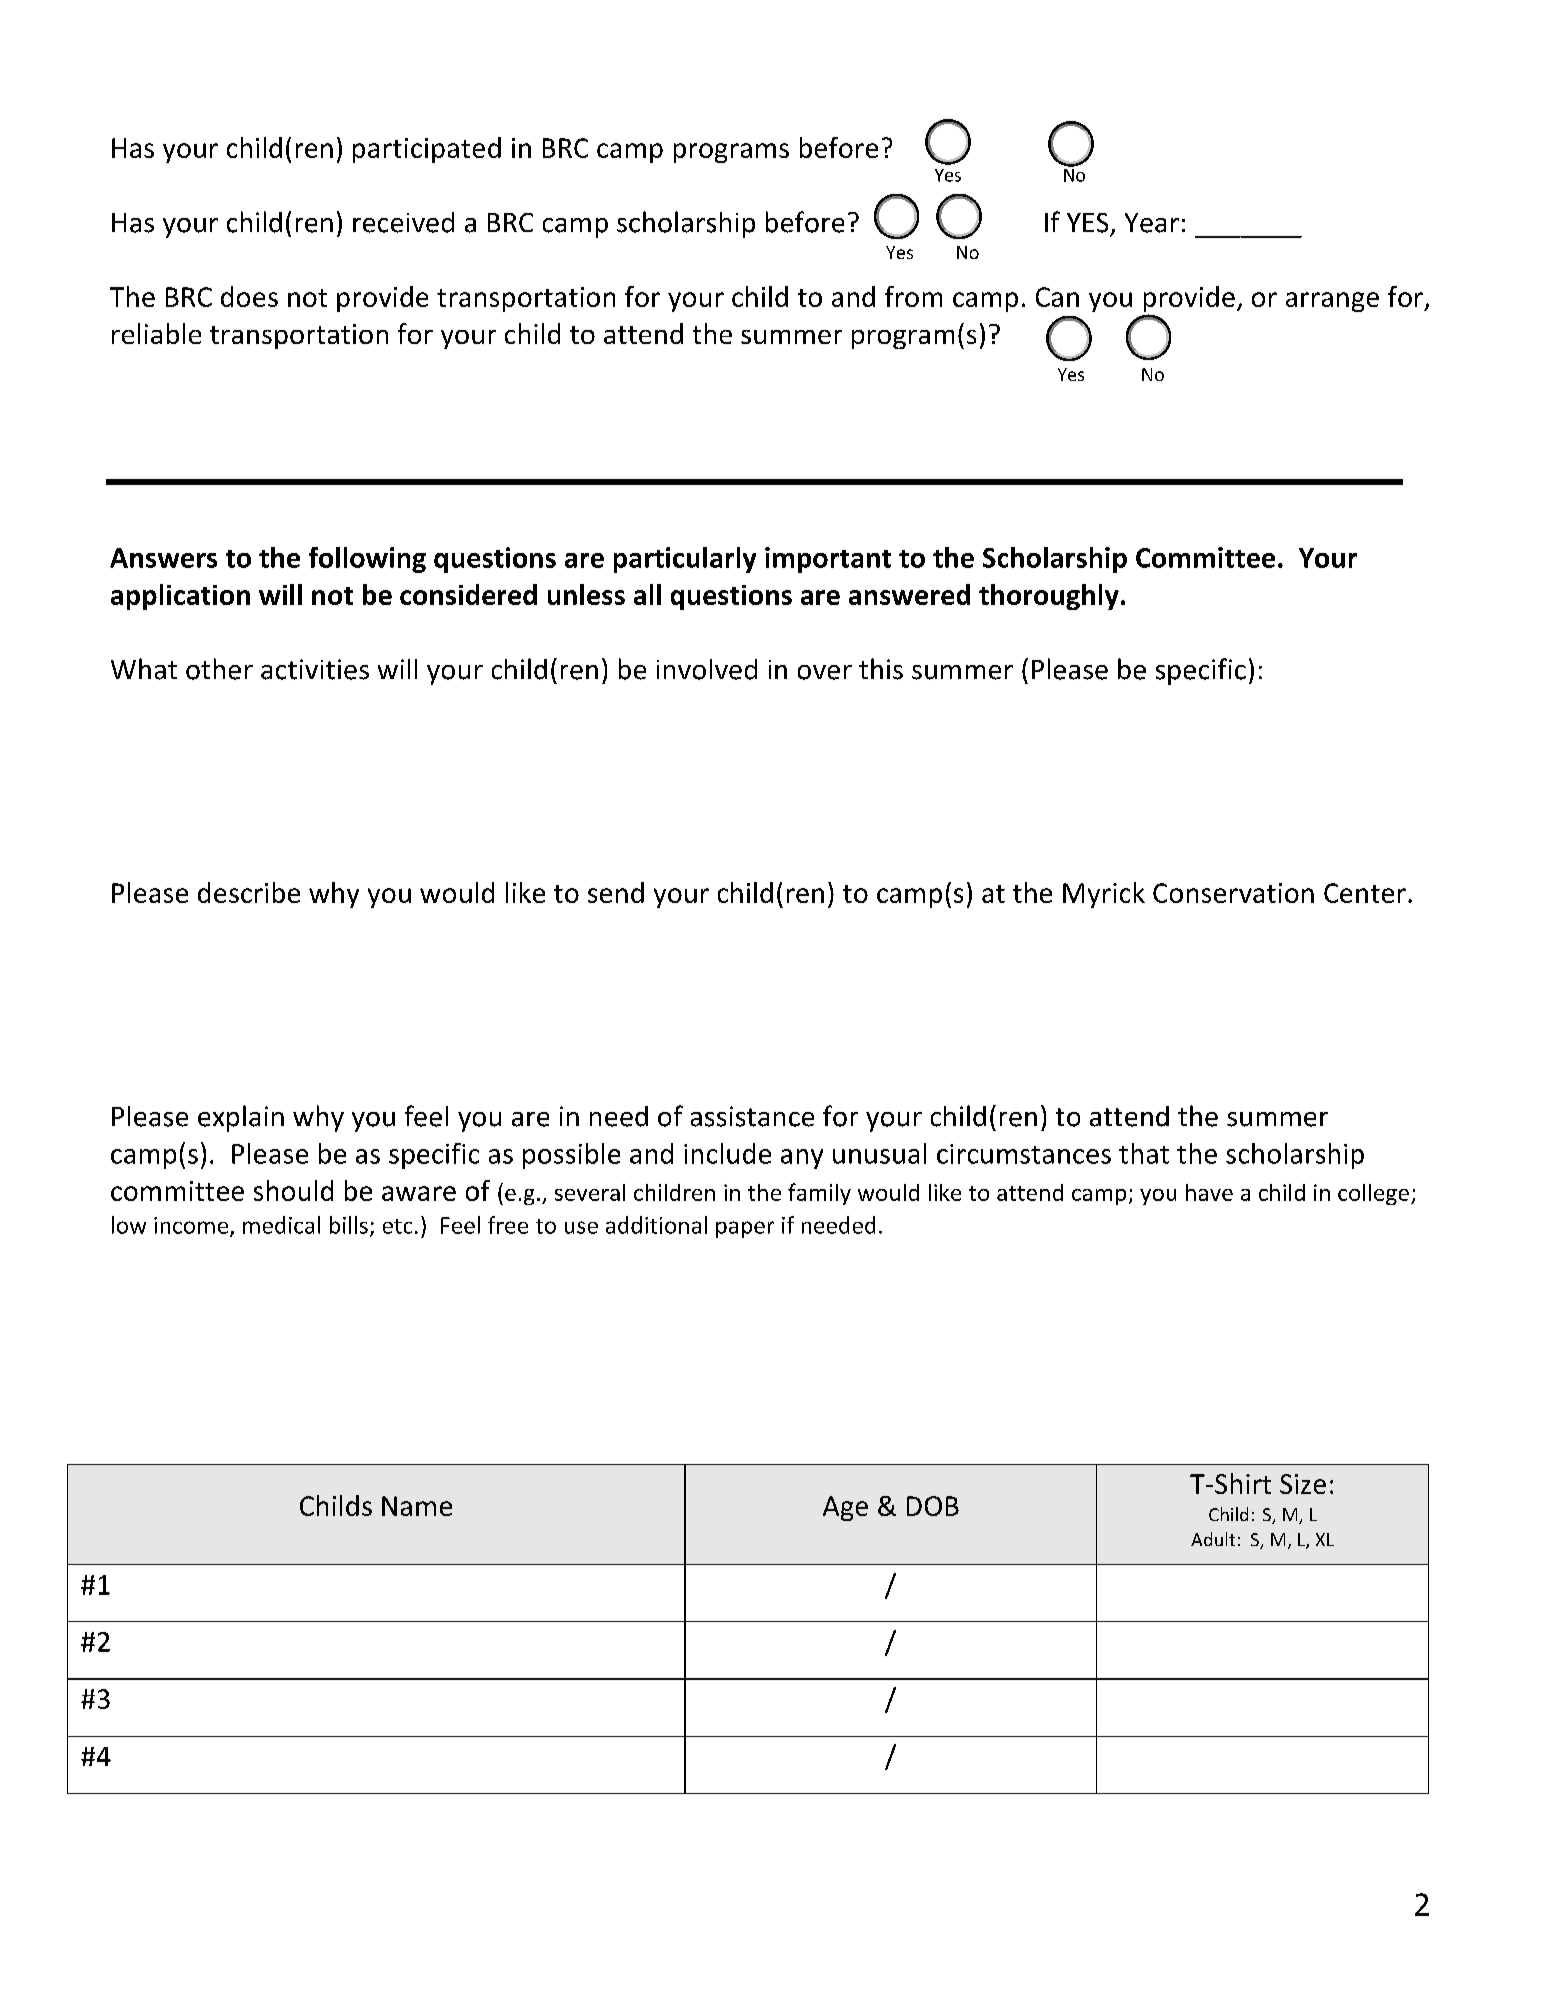 The width and height of the screenshot is (1556, 2014). Describe the element at coordinates (845, 1508) in the screenshot. I see `Age` at that location.
